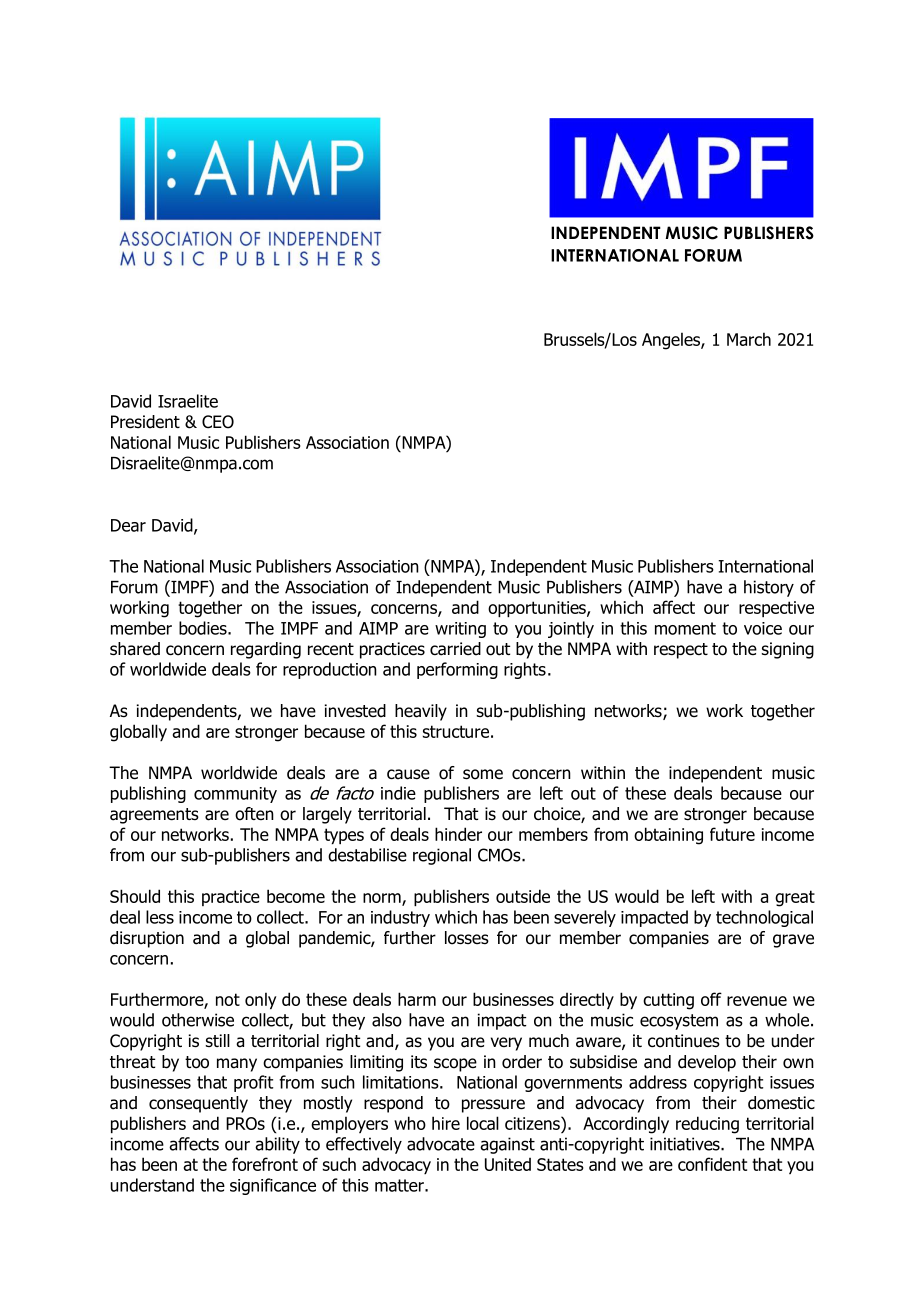  I want to click on forefront, so click(265, 1164).
